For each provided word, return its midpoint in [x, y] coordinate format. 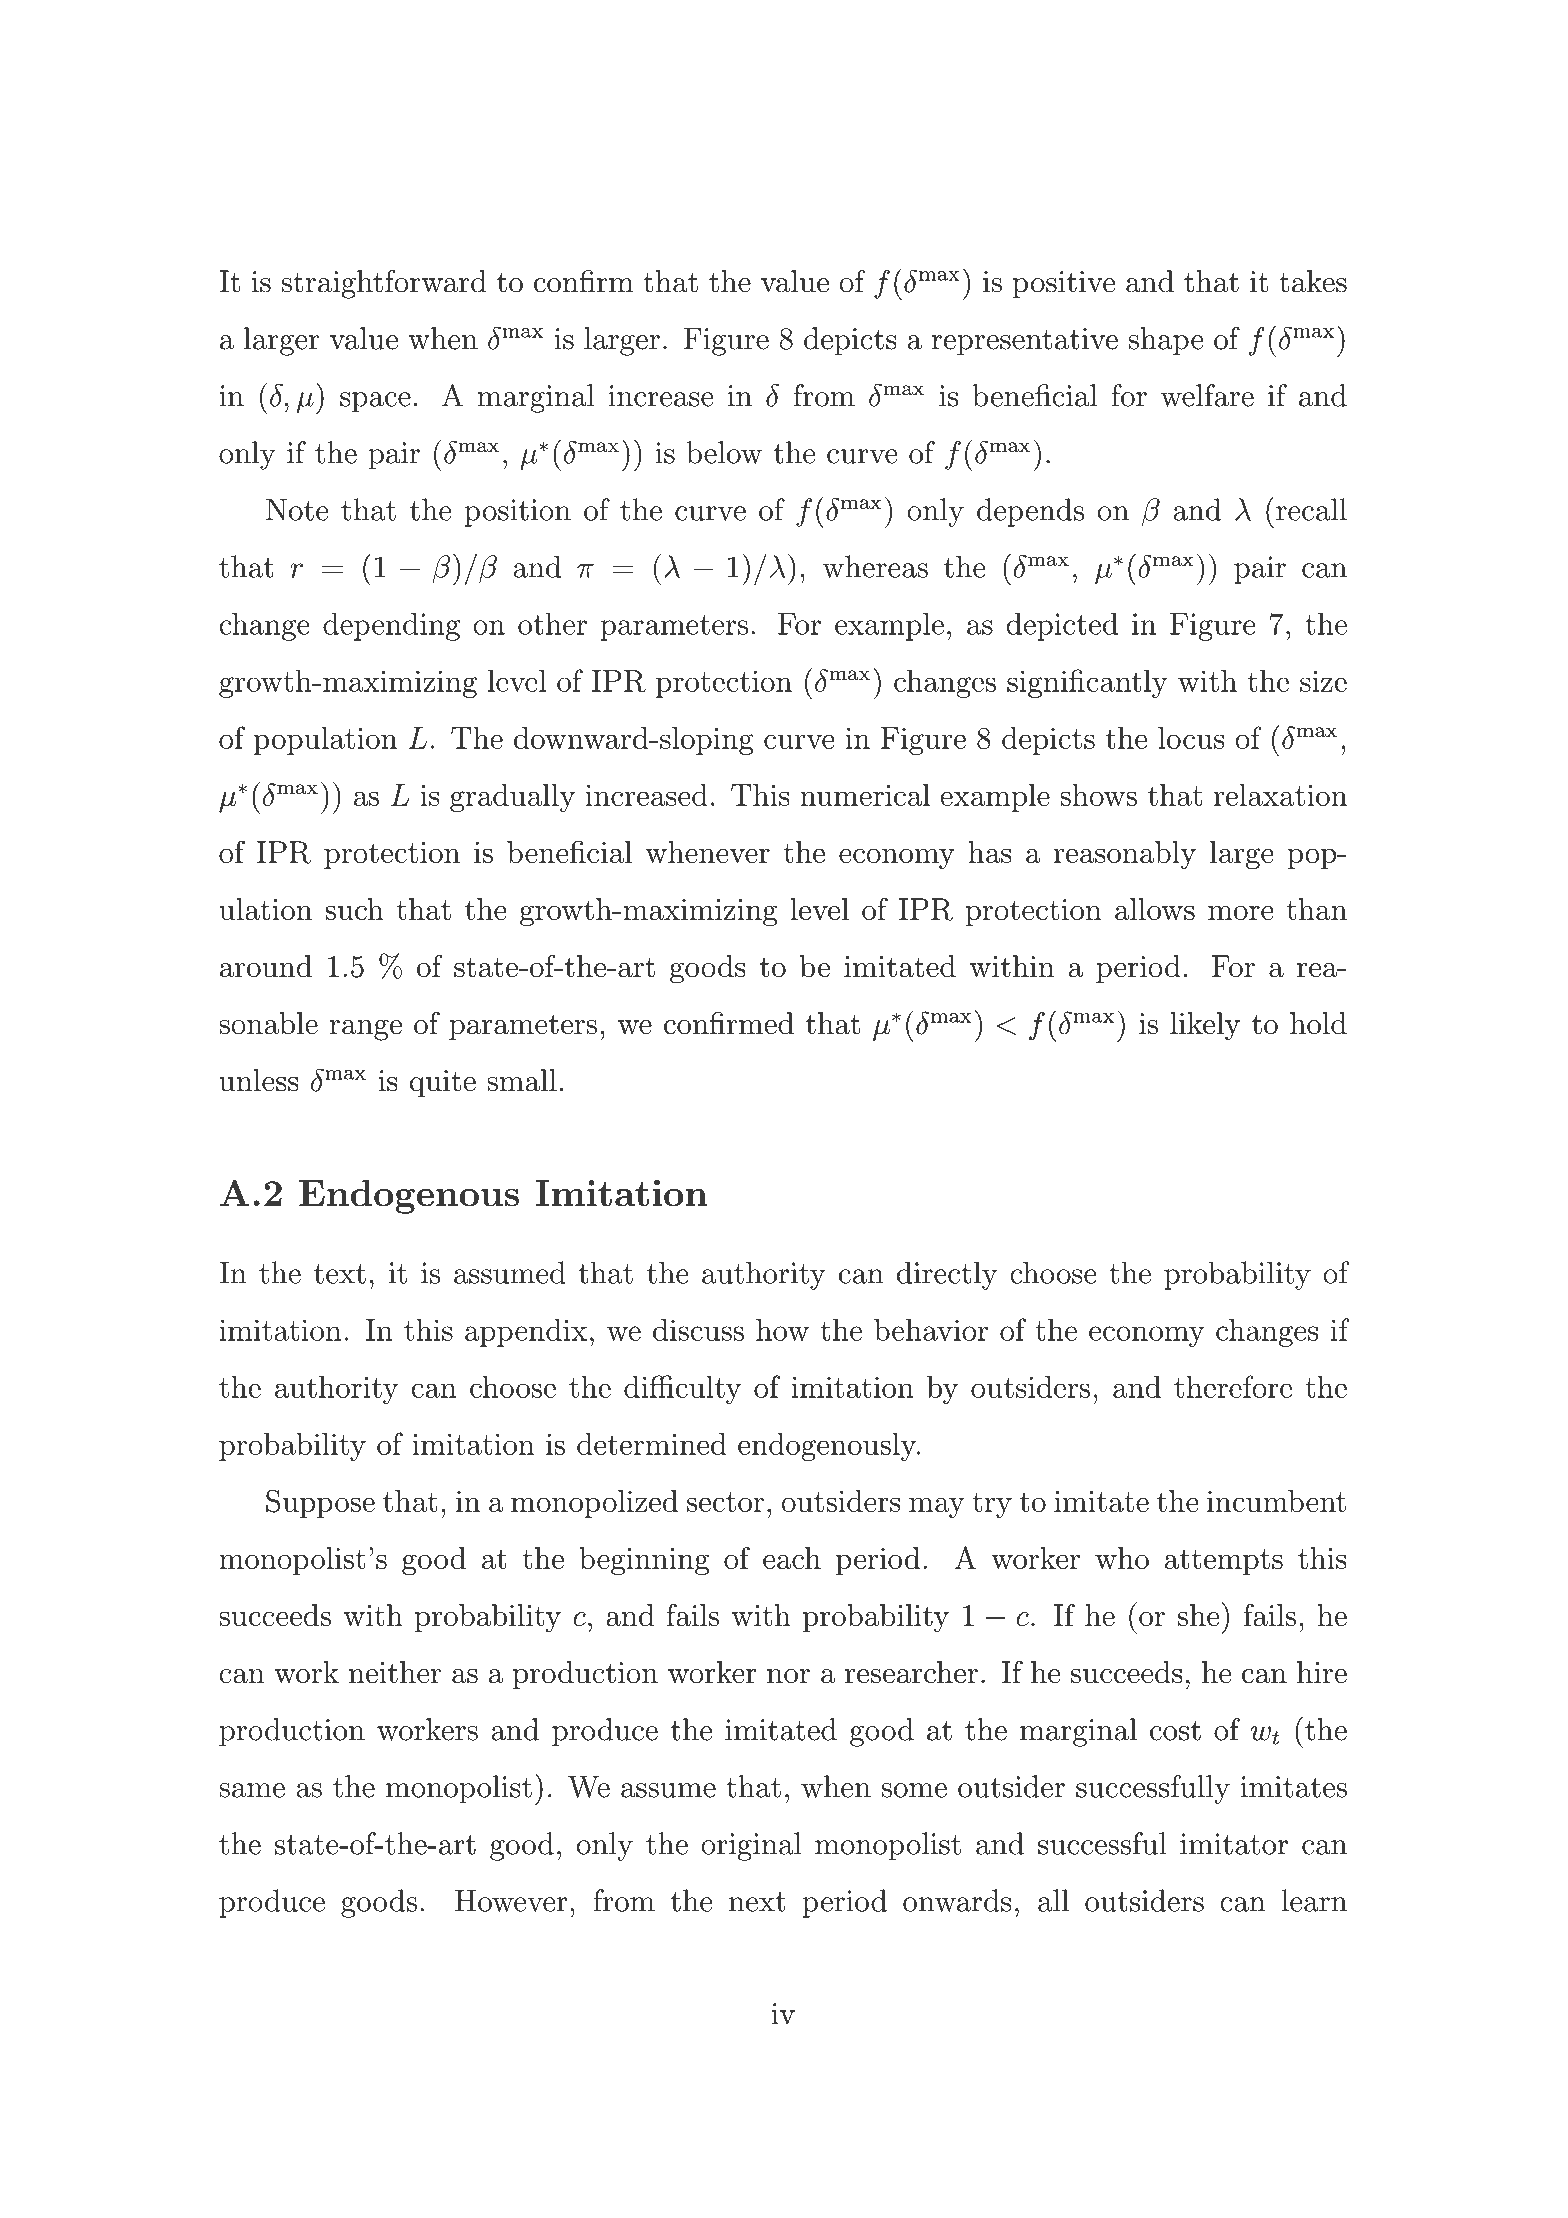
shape [1166, 341]
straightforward [384, 284]
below [724, 452]
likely [1205, 1026]
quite [443, 1083]
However [511, 1901]
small [522, 1080]
